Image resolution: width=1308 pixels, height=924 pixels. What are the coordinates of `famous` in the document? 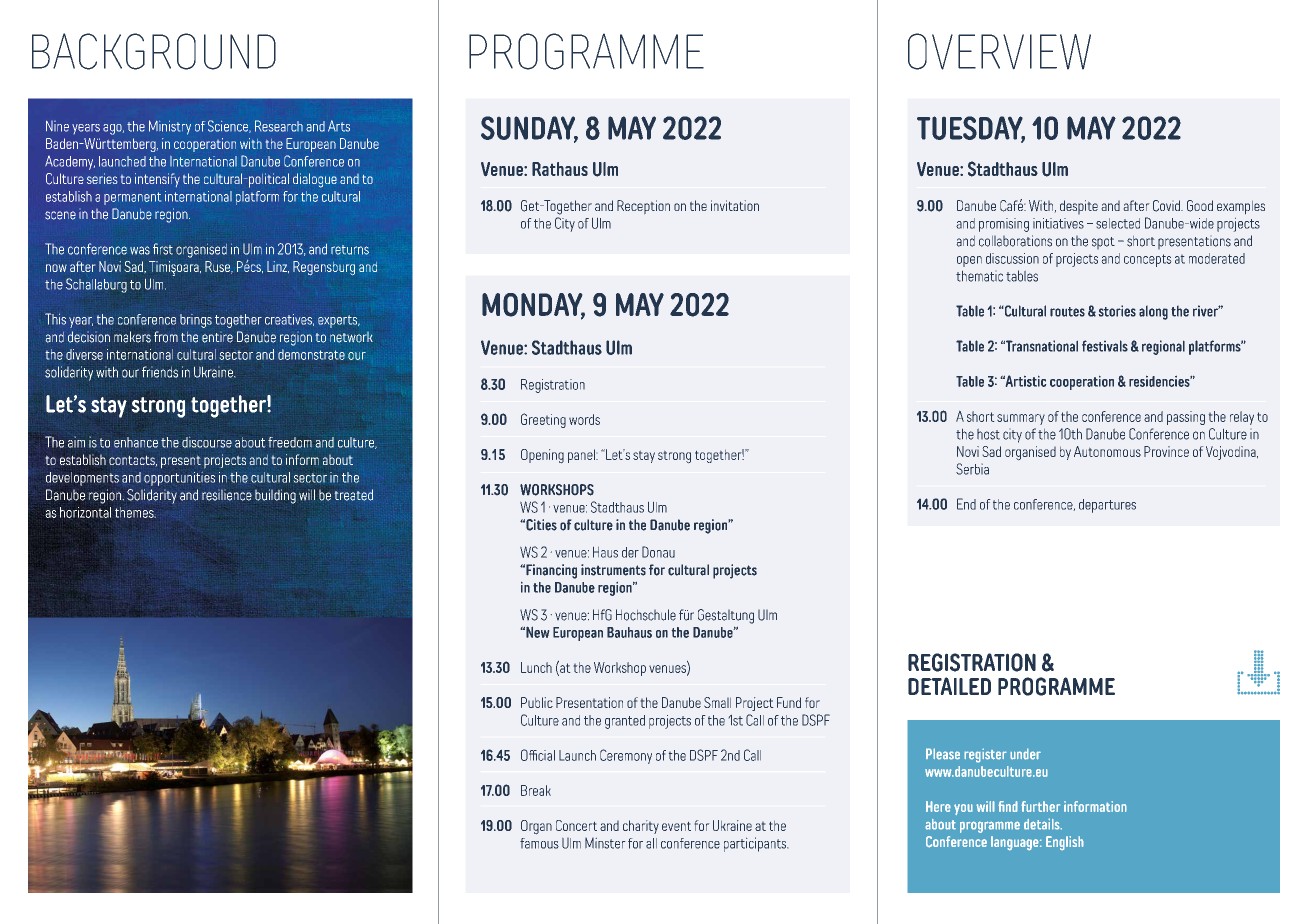 It's located at (539, 843).
